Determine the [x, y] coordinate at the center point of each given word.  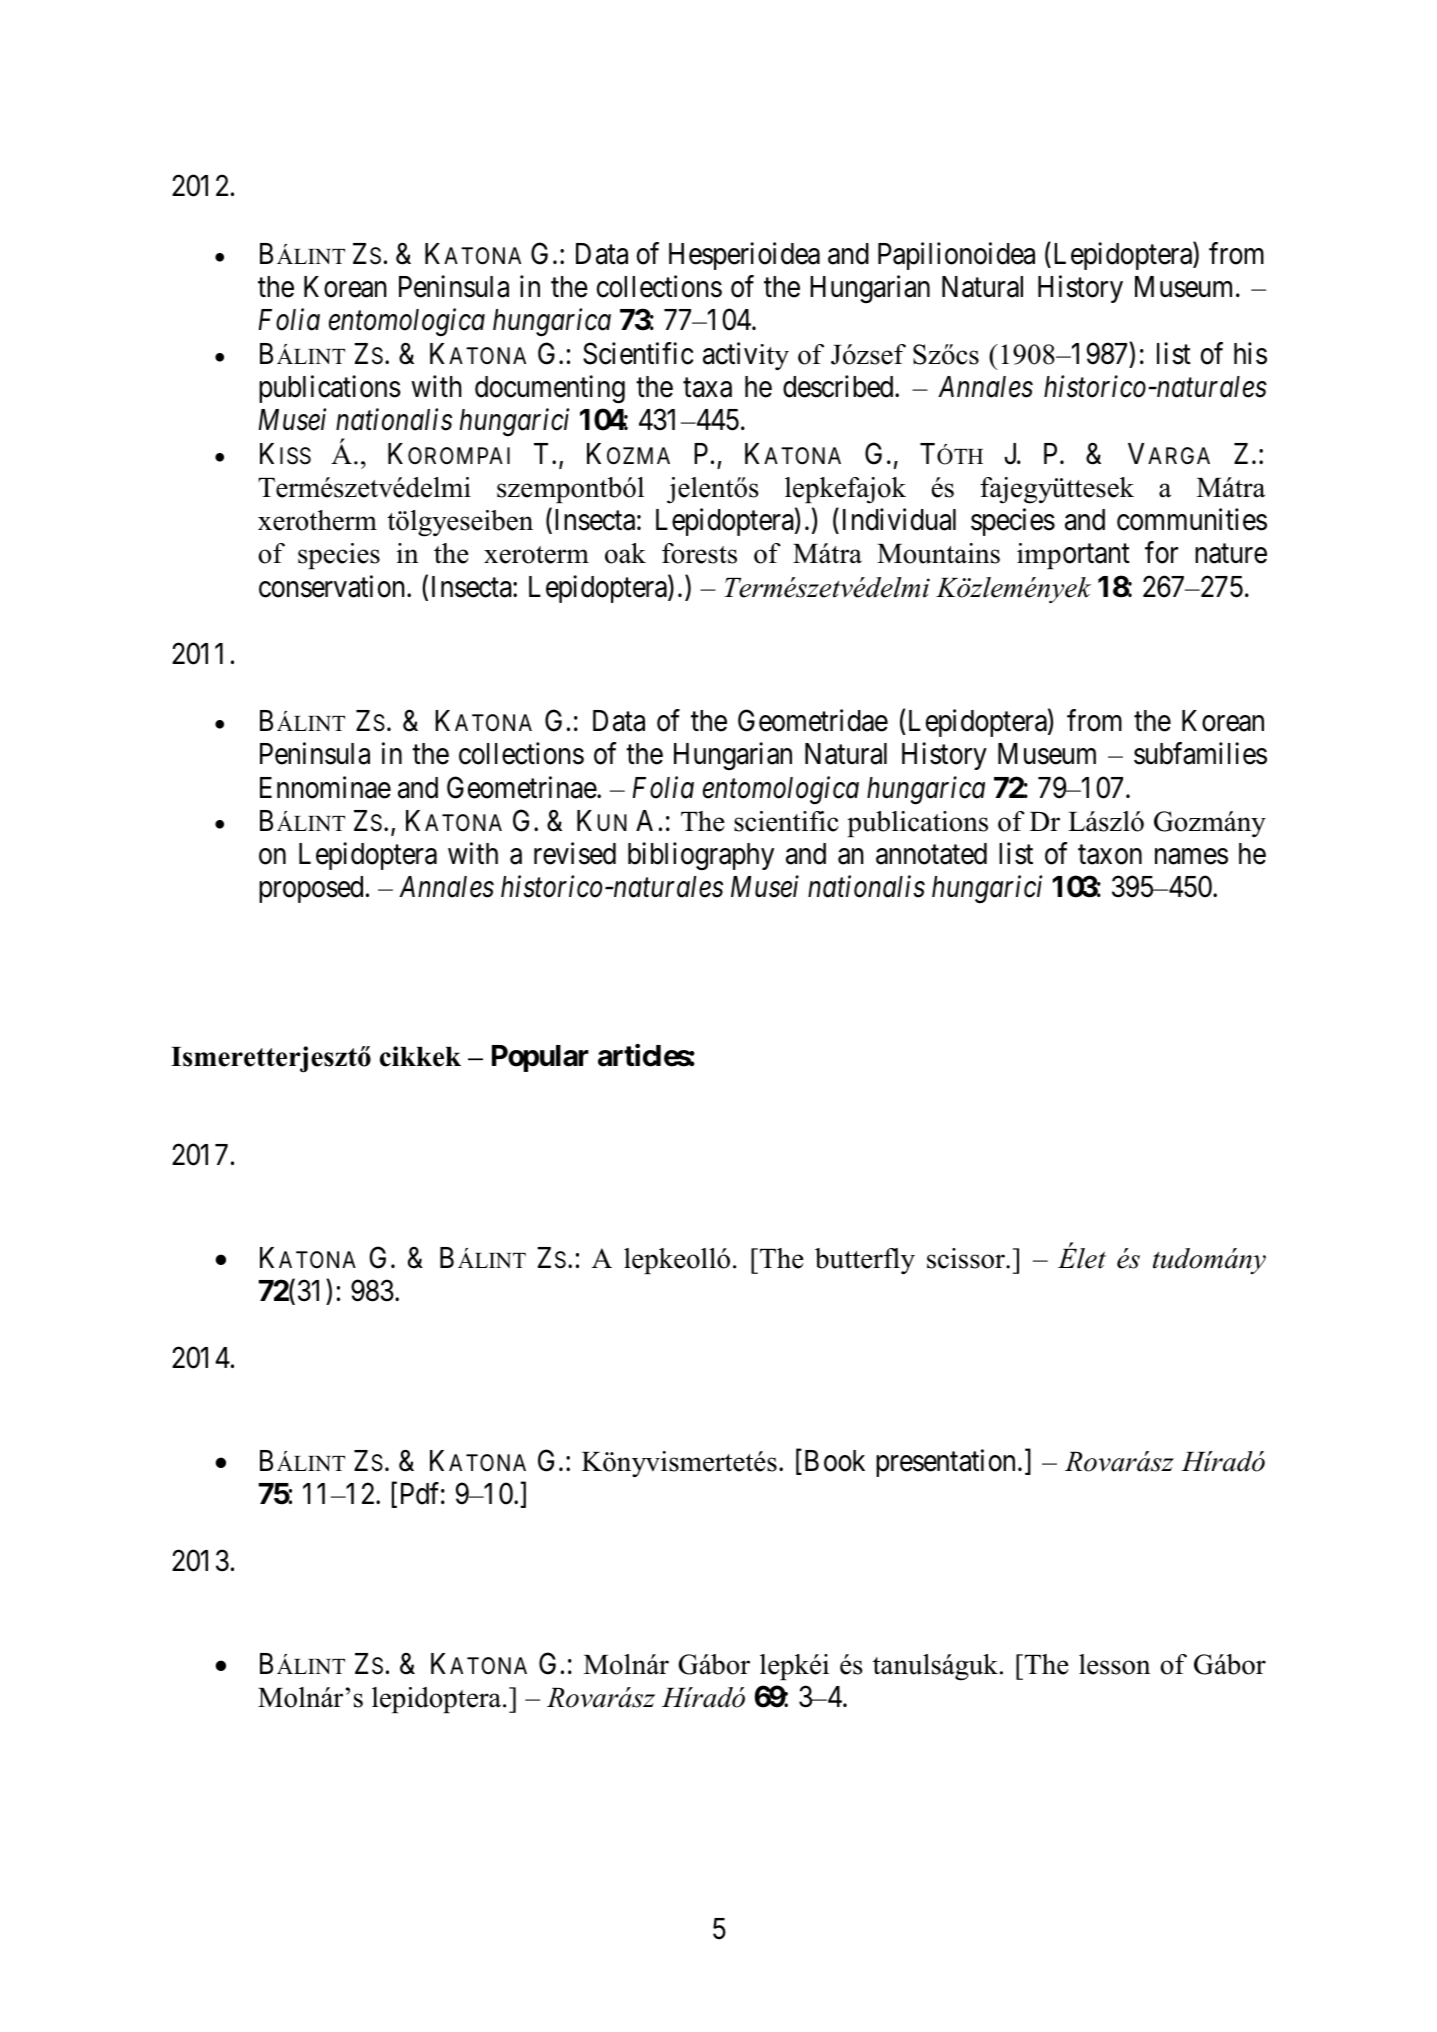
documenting [550, 389]
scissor [967, 1258]
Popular [540, 1058]
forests [699, 553]
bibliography [701, 856]
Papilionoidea [956, 256]
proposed [311, 889]
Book [833, 1461]
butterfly [865, 1261]
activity [746, 356]
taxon [1110, 855]
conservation [333, 586]
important [1073, 556]
